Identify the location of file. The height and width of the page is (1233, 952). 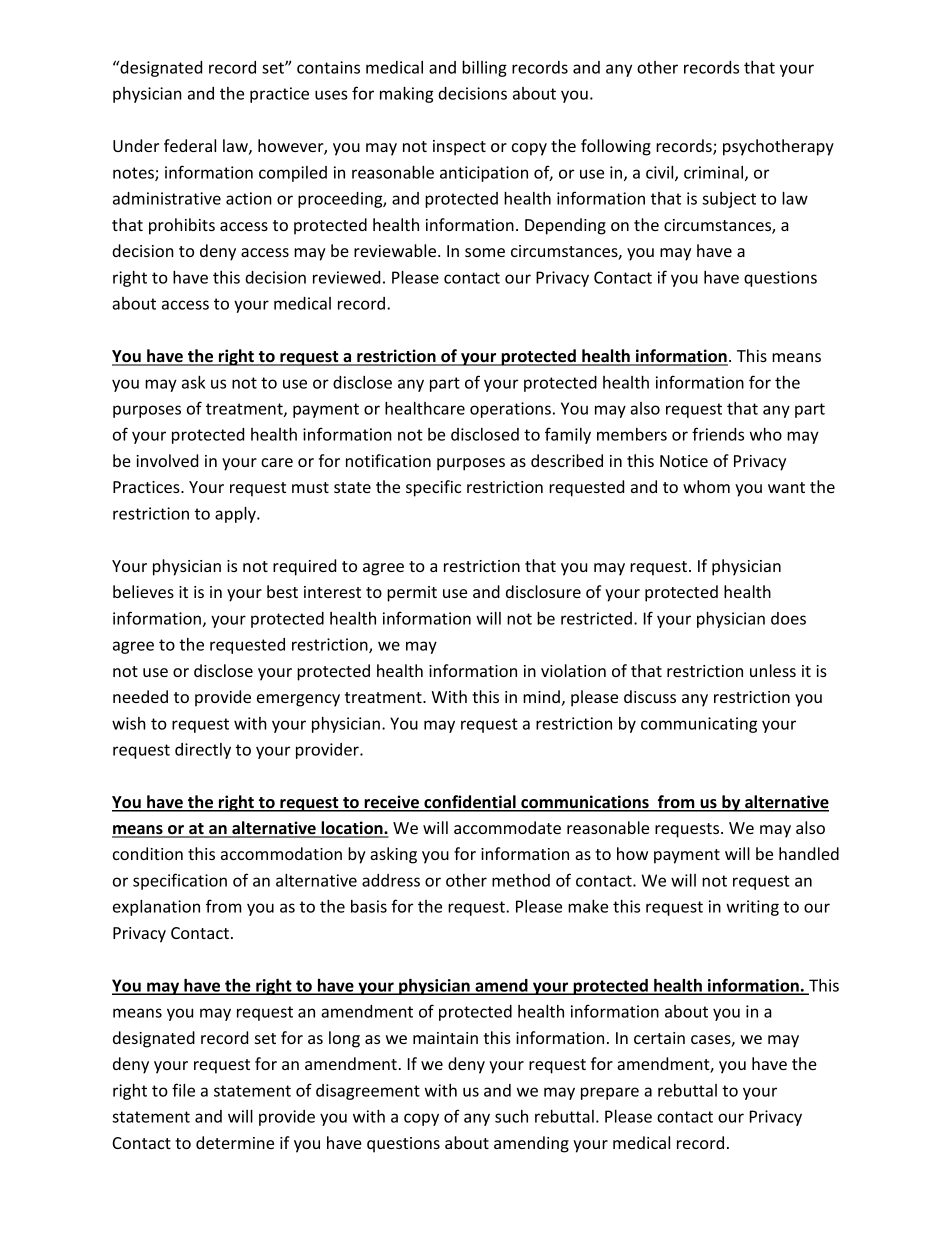
(183, 1090).
